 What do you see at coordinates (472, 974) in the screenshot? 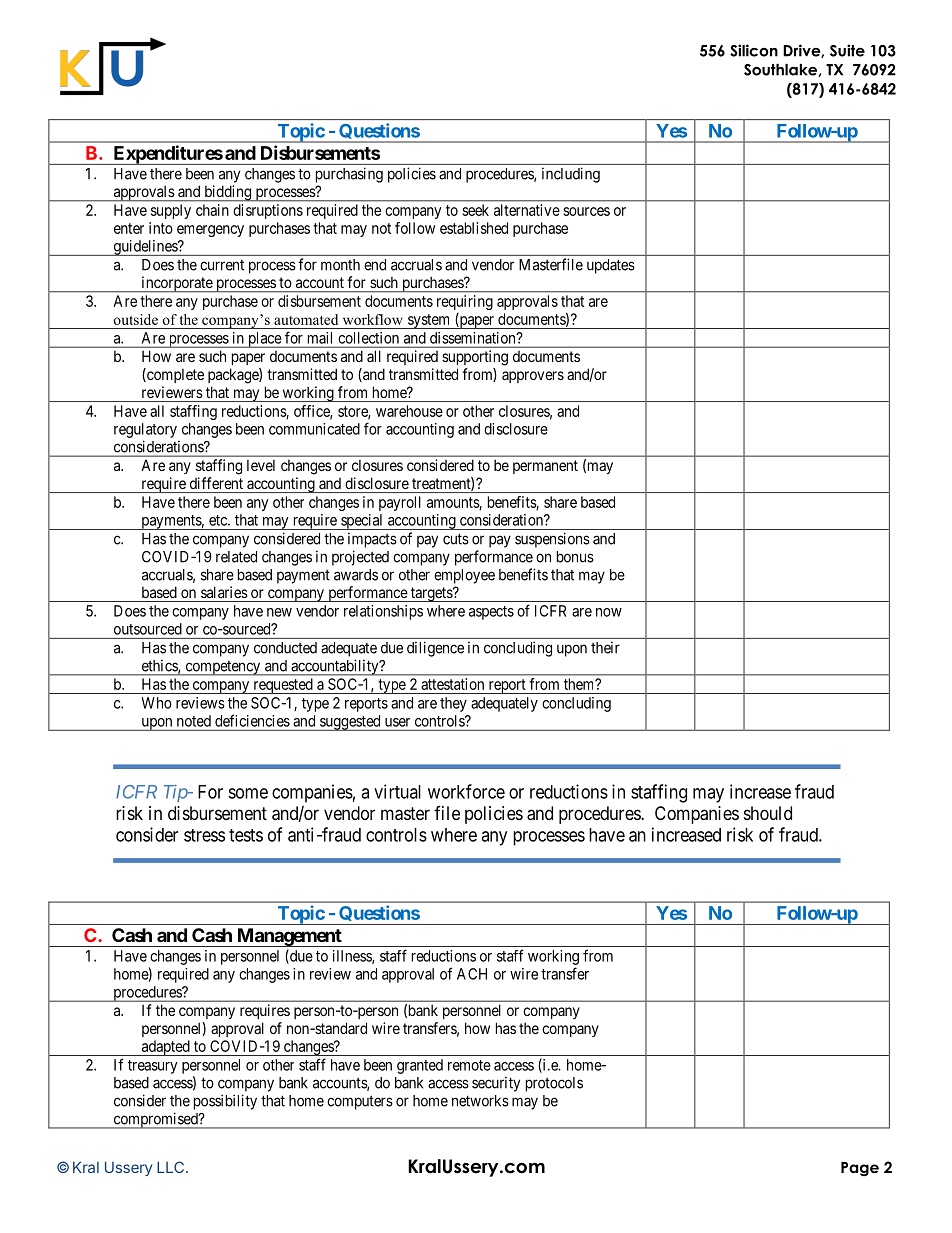
I see `ACH` at bounding box center [472, 974].
